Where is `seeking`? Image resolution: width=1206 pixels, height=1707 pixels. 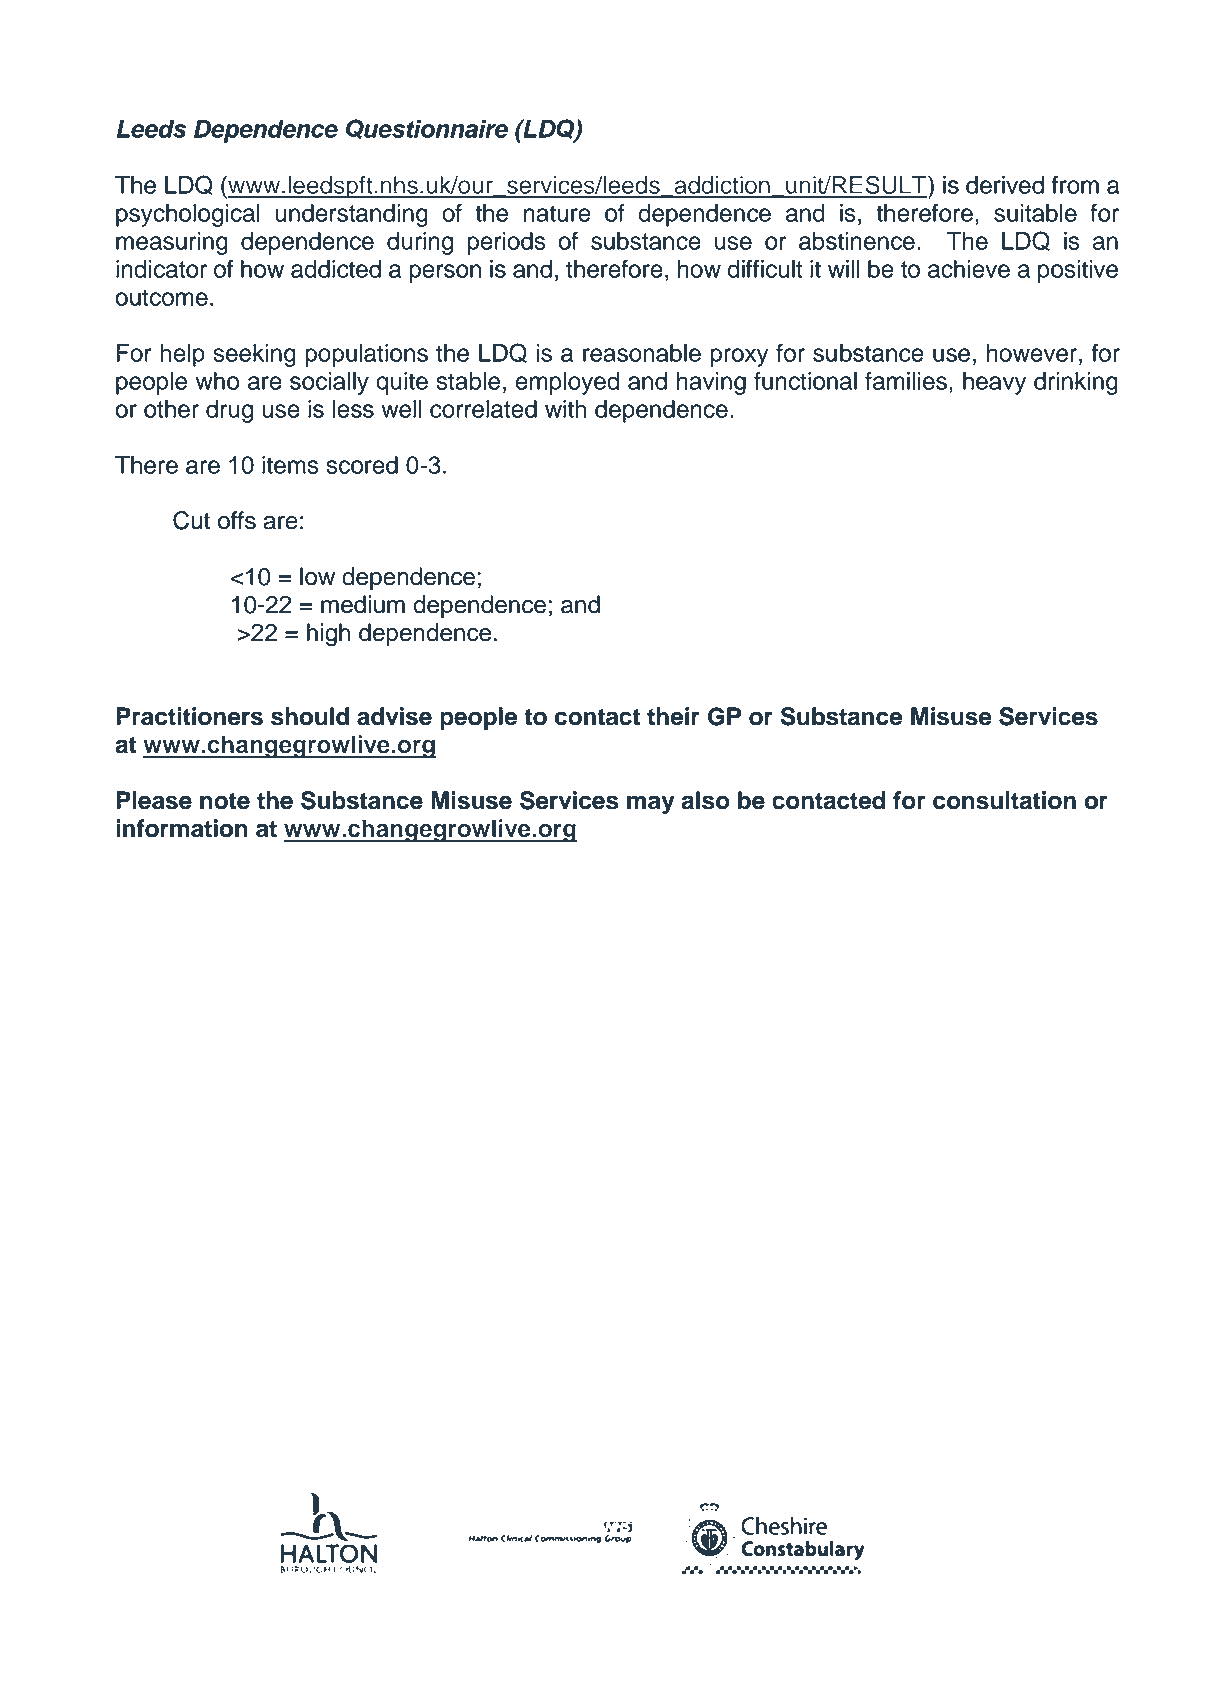 seeking is located at coordinates (254, 355).
